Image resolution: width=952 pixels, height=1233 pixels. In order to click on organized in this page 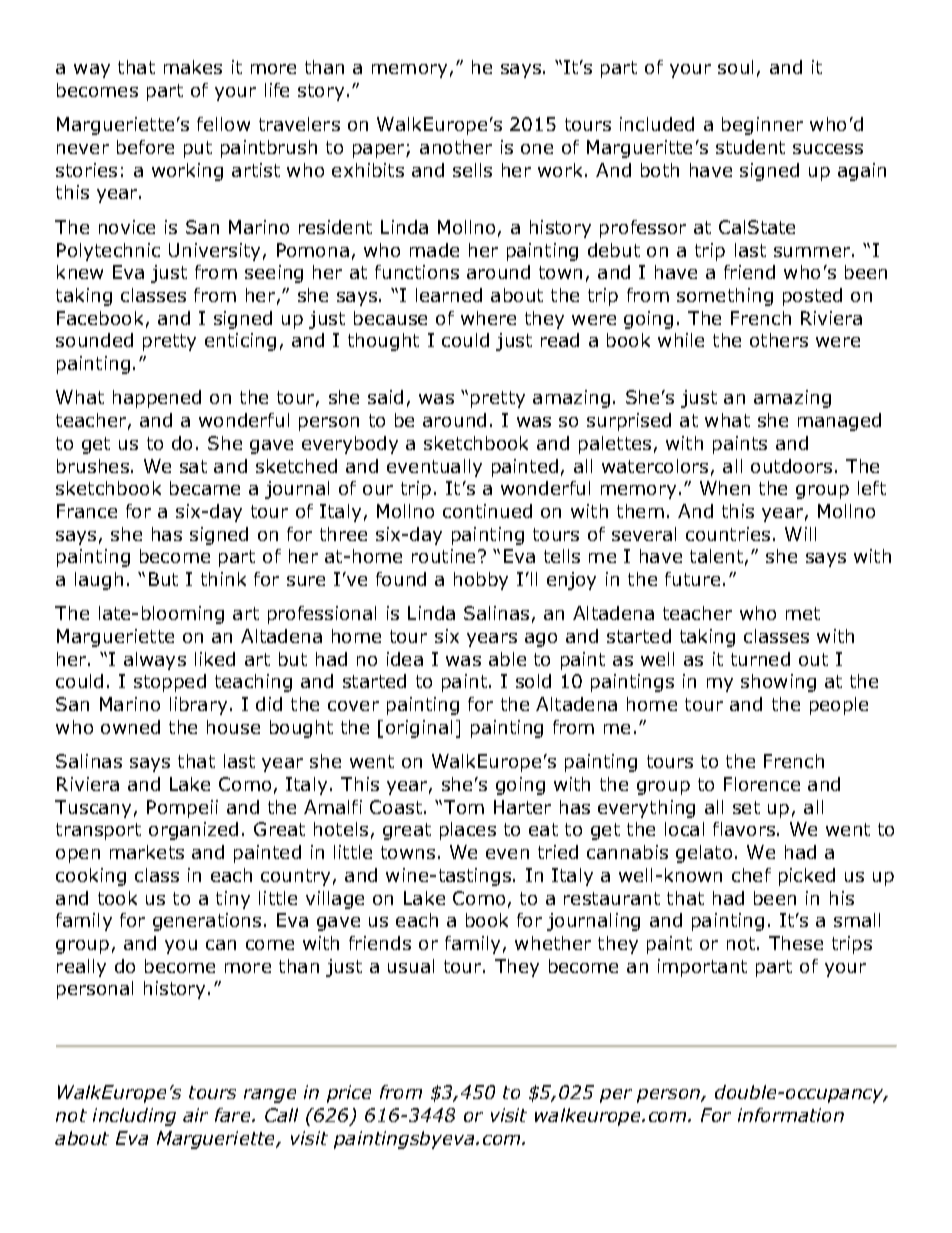, I will do `click(193, 831)`.
